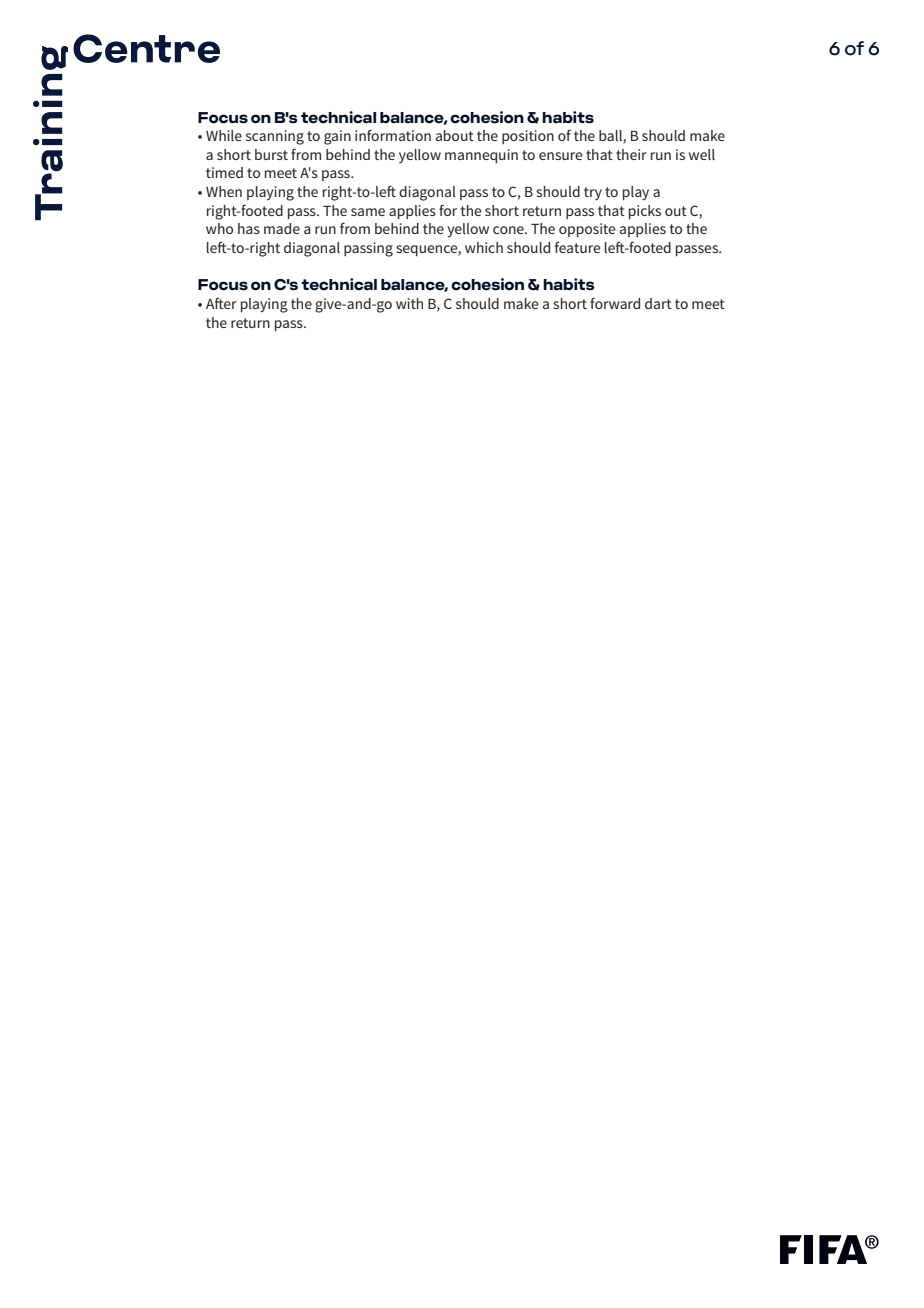  What do you see at coordinates (275, 137) in the image?
I see `scanning` at bounding box center [275, 137].
